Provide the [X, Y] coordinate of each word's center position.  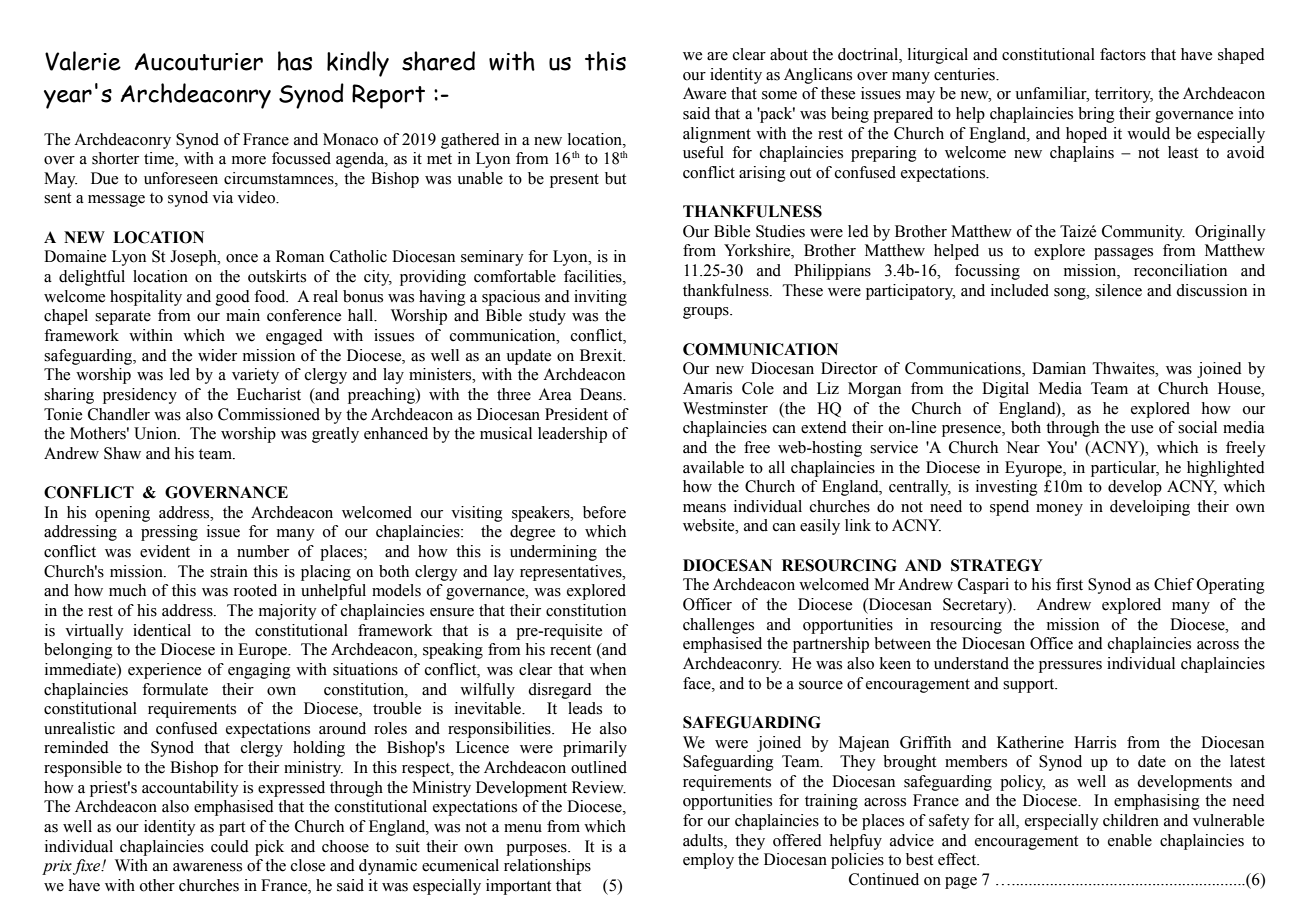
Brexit [602, 355]
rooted [255, 590]
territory [1124, 95]
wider [217, 355]
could [230, 846]
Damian [1059, 368]
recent [570, 650]
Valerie [83, 61]
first [1069, 584]
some [779, 95]
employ [708, 861]
